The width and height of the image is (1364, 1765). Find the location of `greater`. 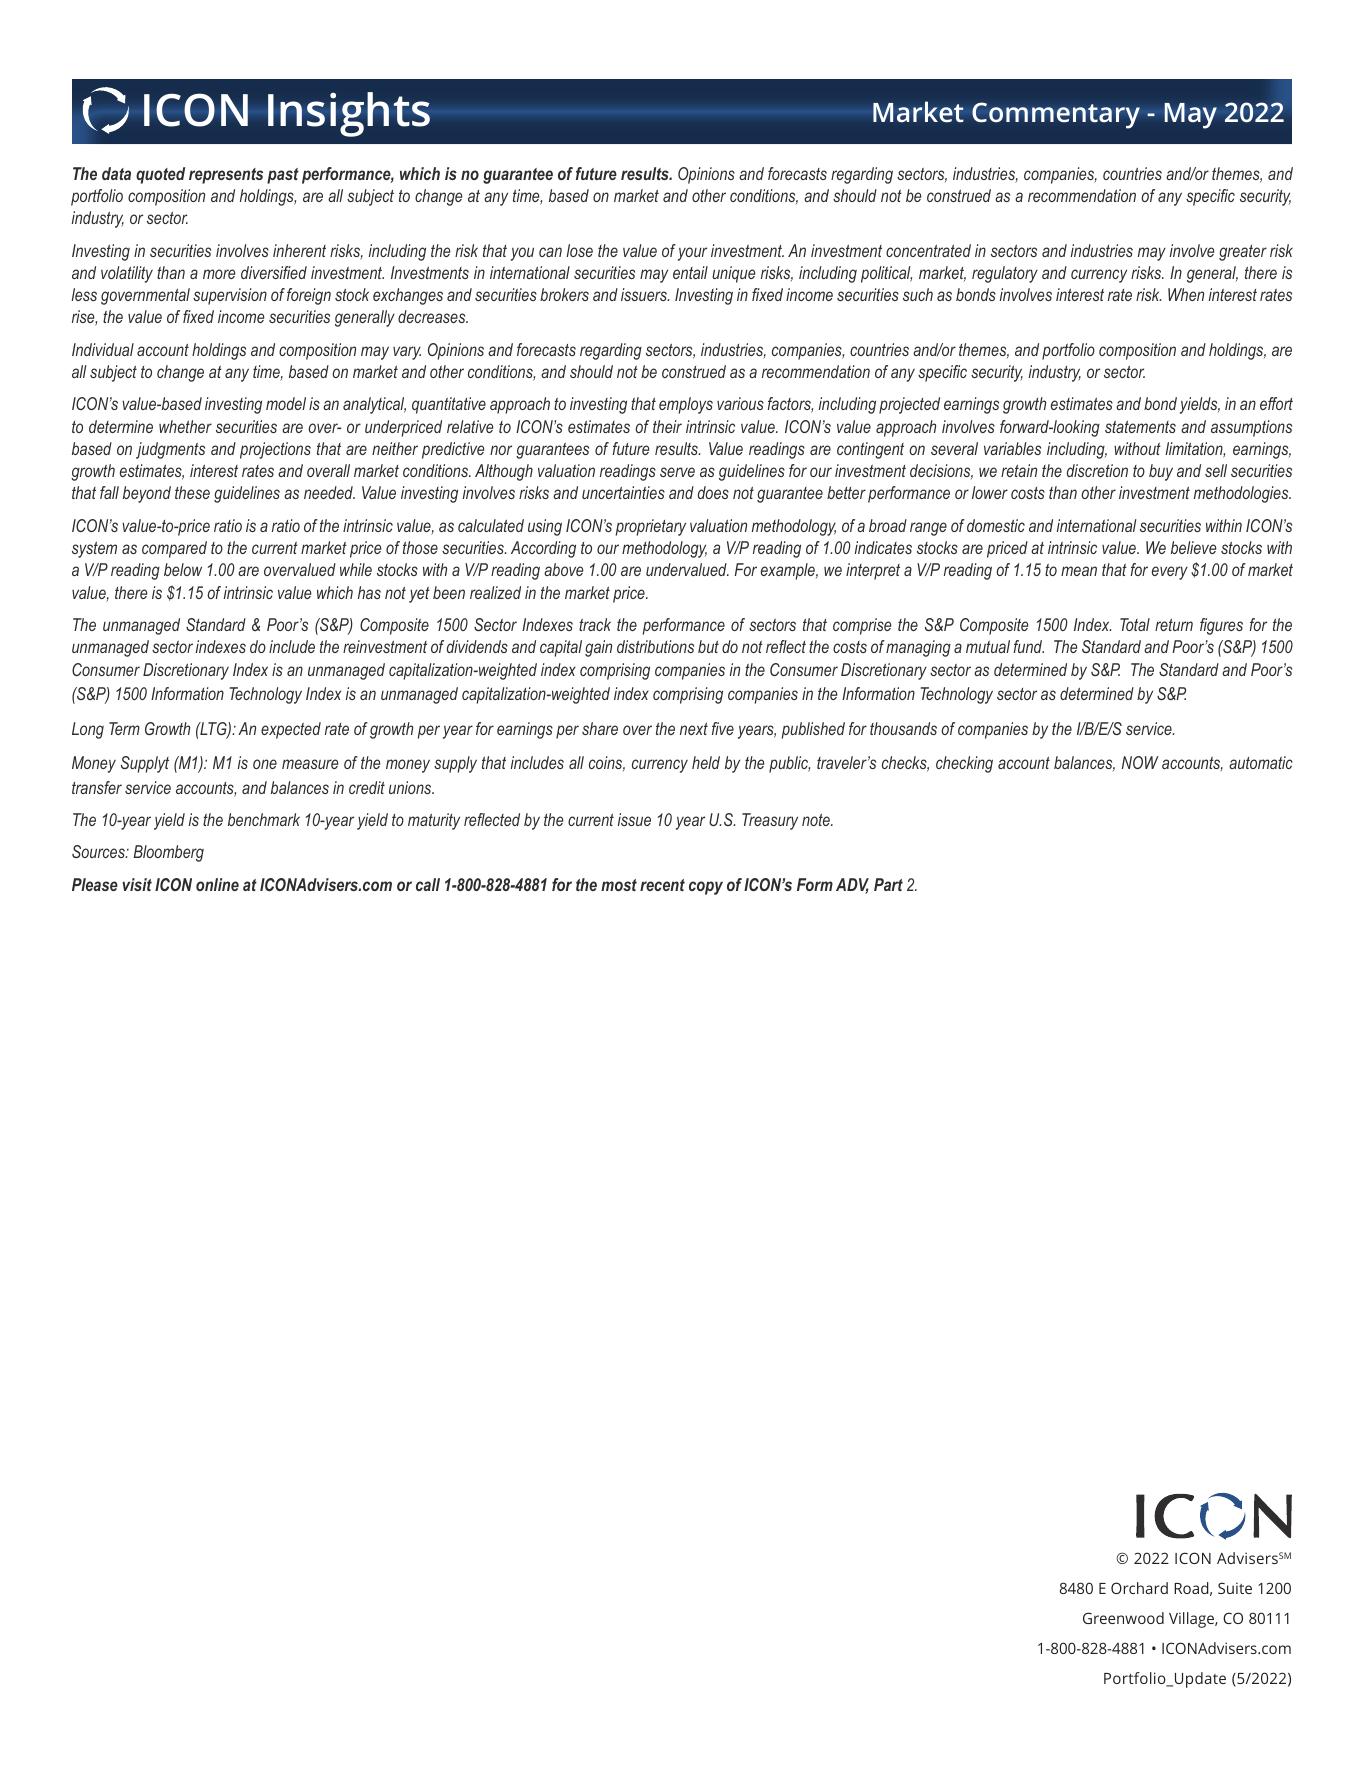

greater is located at coordinates (1243, 253).
